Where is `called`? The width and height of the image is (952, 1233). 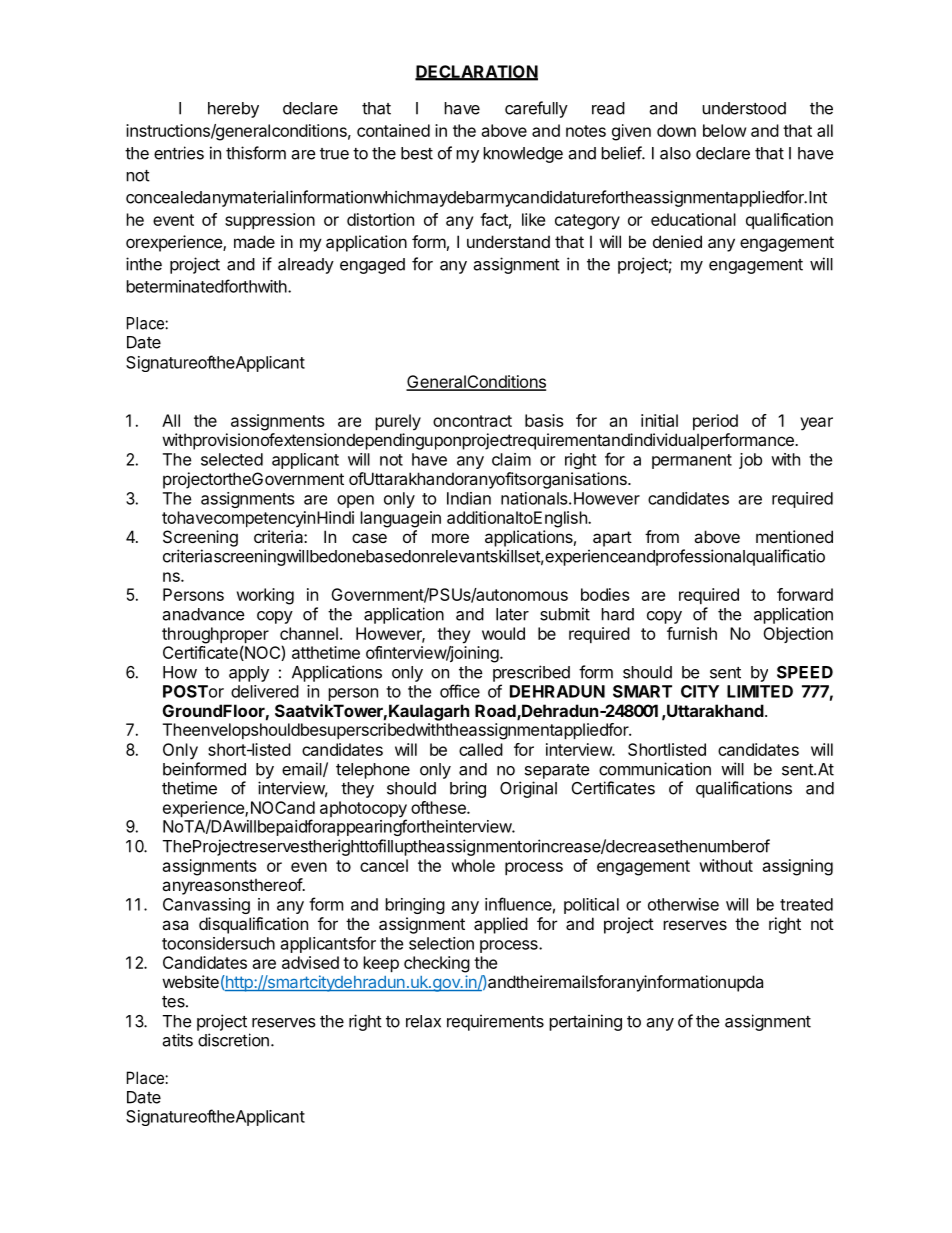 called is located at coordinates (481, 749).
